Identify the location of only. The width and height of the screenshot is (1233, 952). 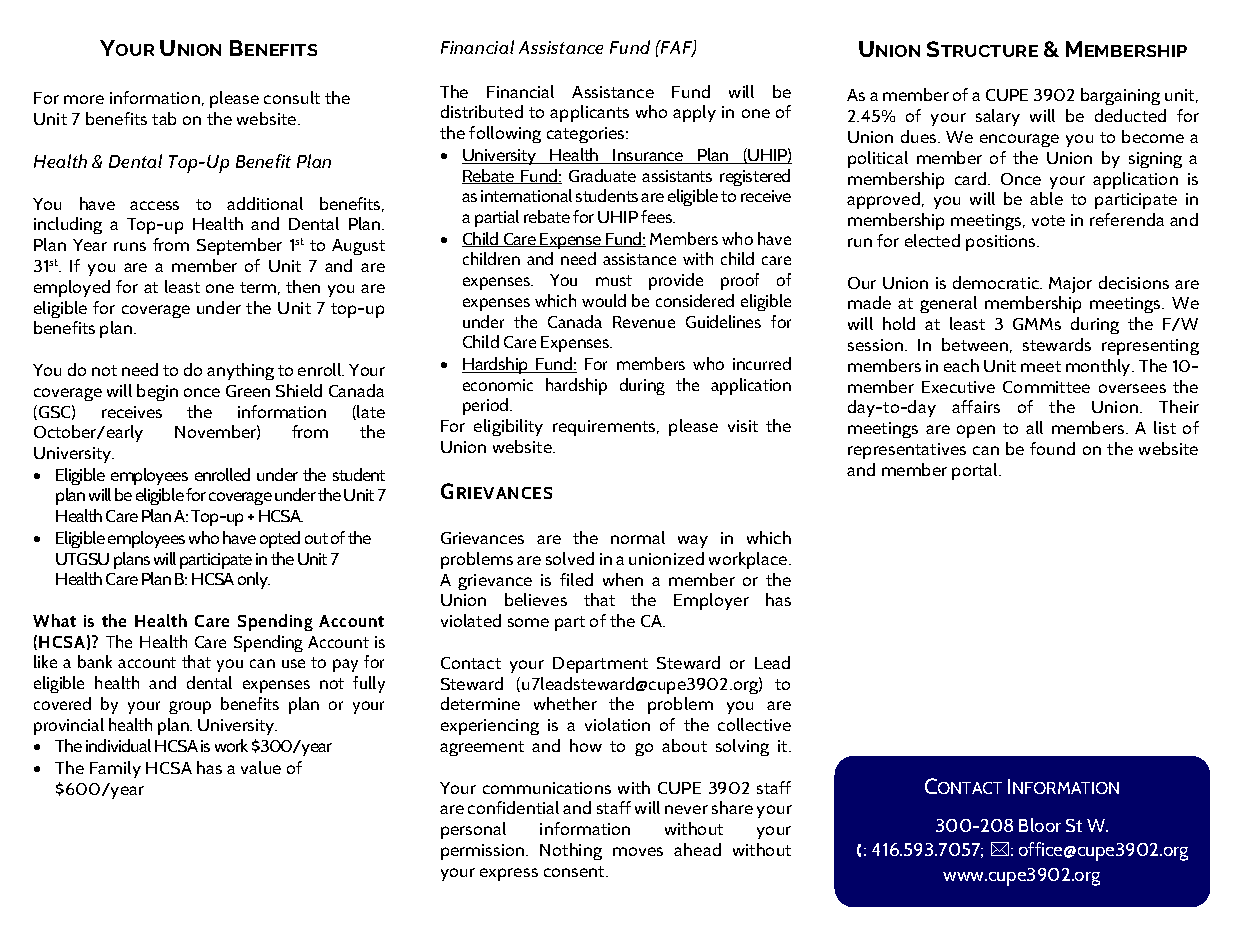
(254, 580).
